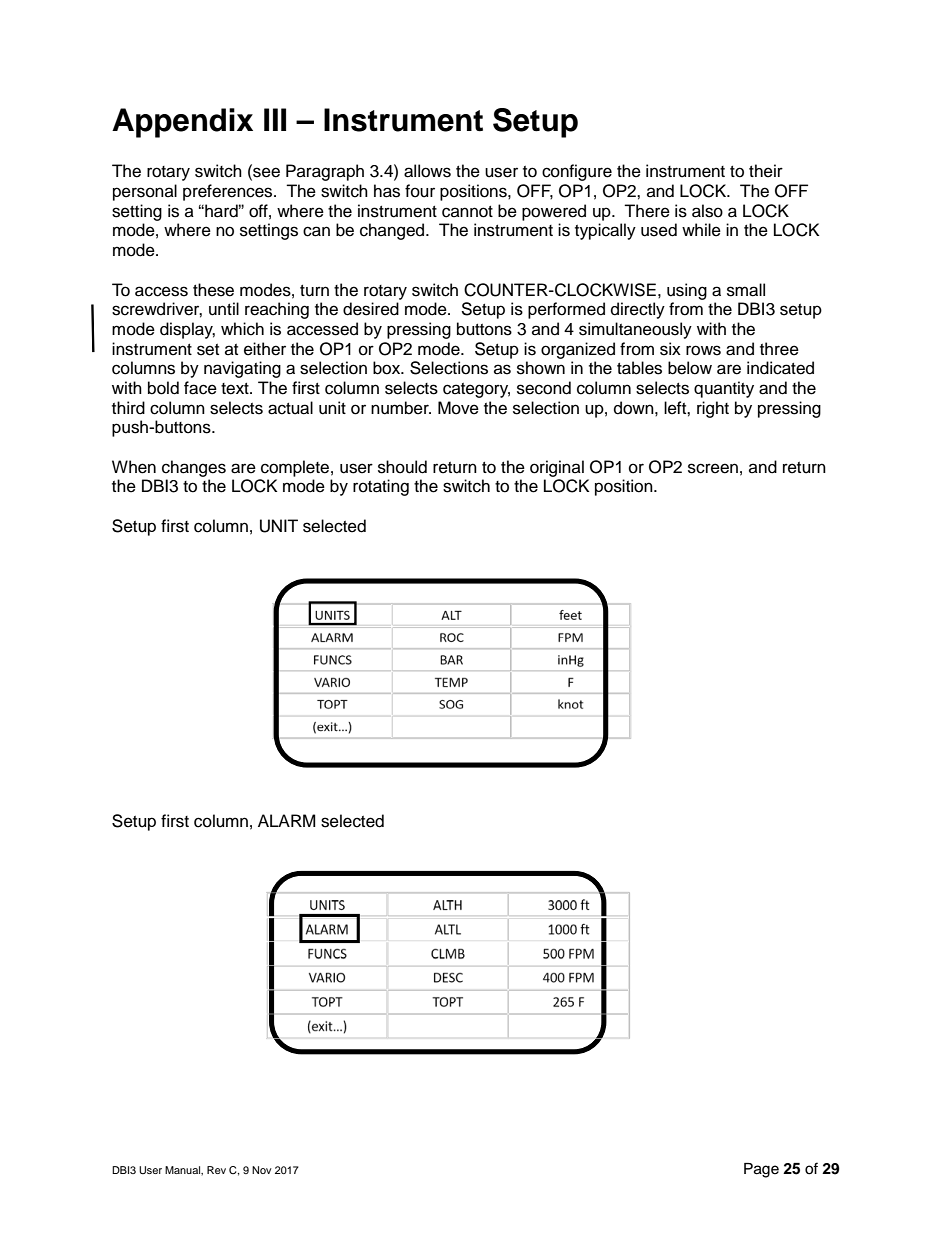  Describe the element at coordinates (427, 171) in the screenshot. I see `allows` at that location.
